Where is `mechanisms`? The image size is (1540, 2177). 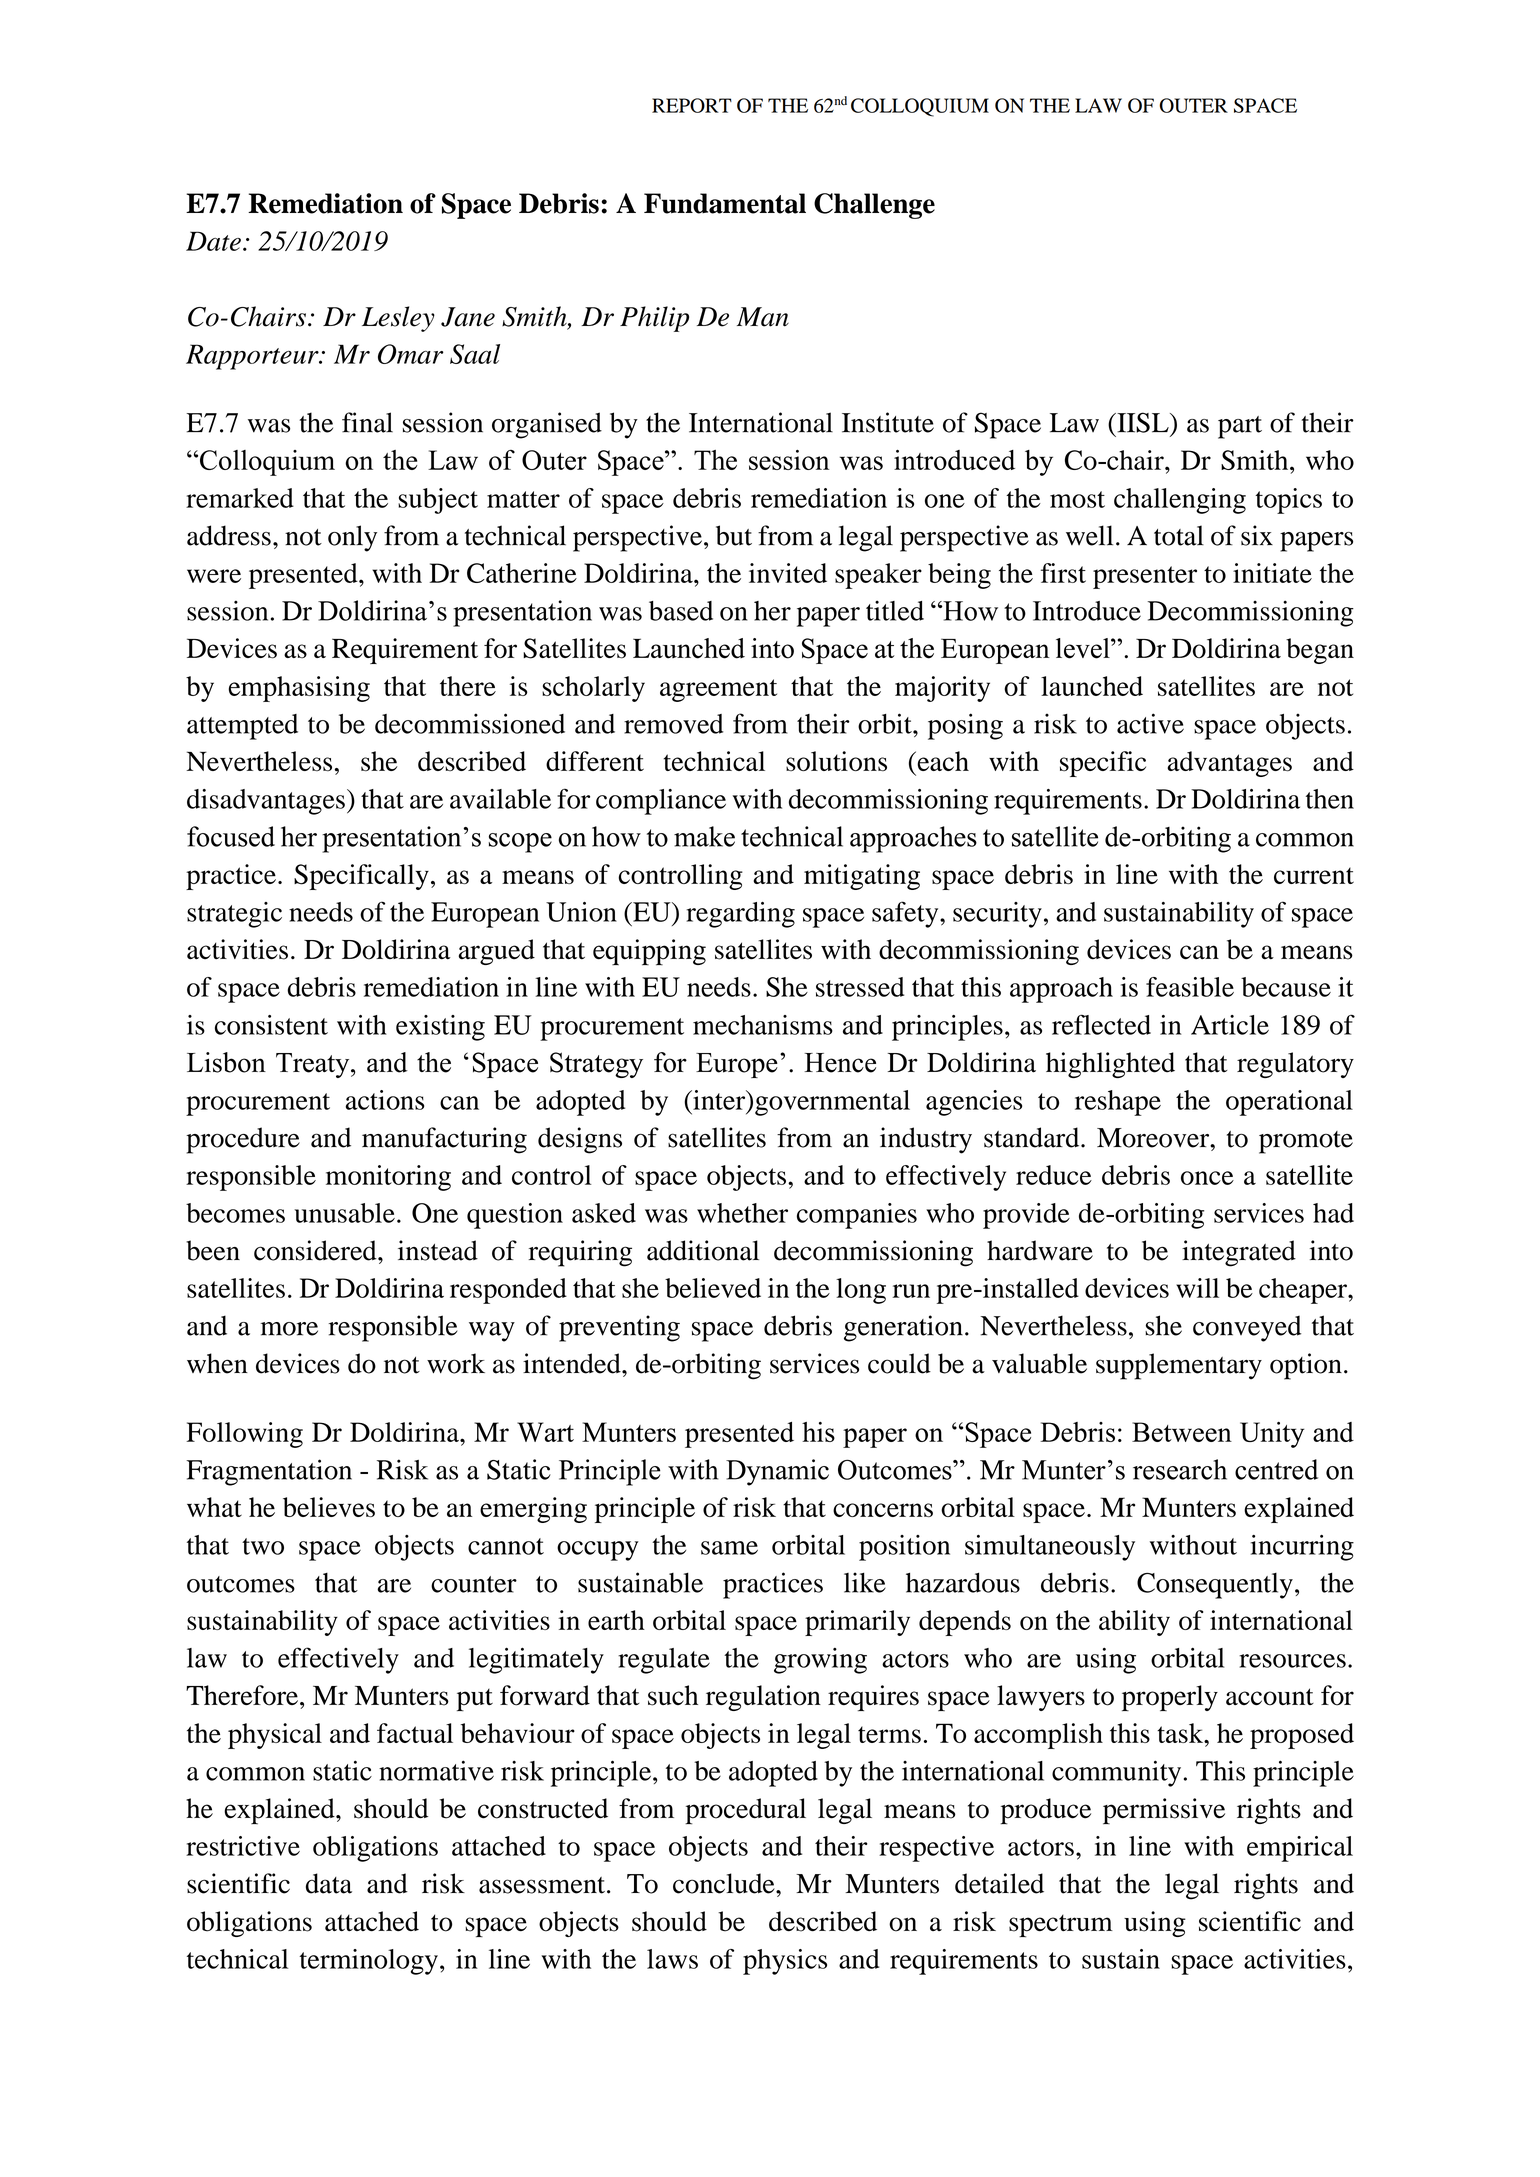
mechanisms is located at coordinates (763, 1025).
